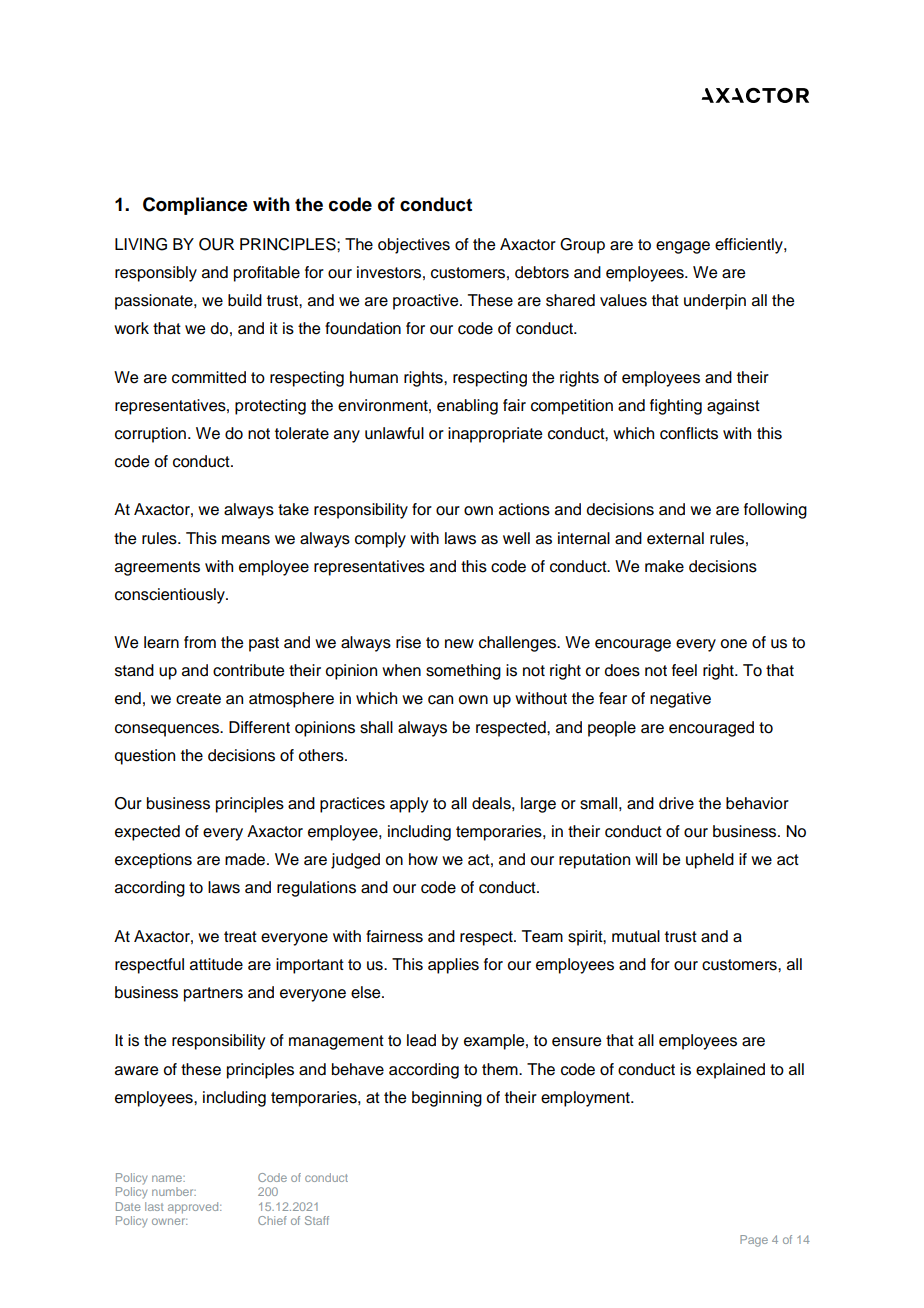 This image has height=1308, width=924. Describe the element at coordinates (246, 859) in the image. I see `made` at that location.
